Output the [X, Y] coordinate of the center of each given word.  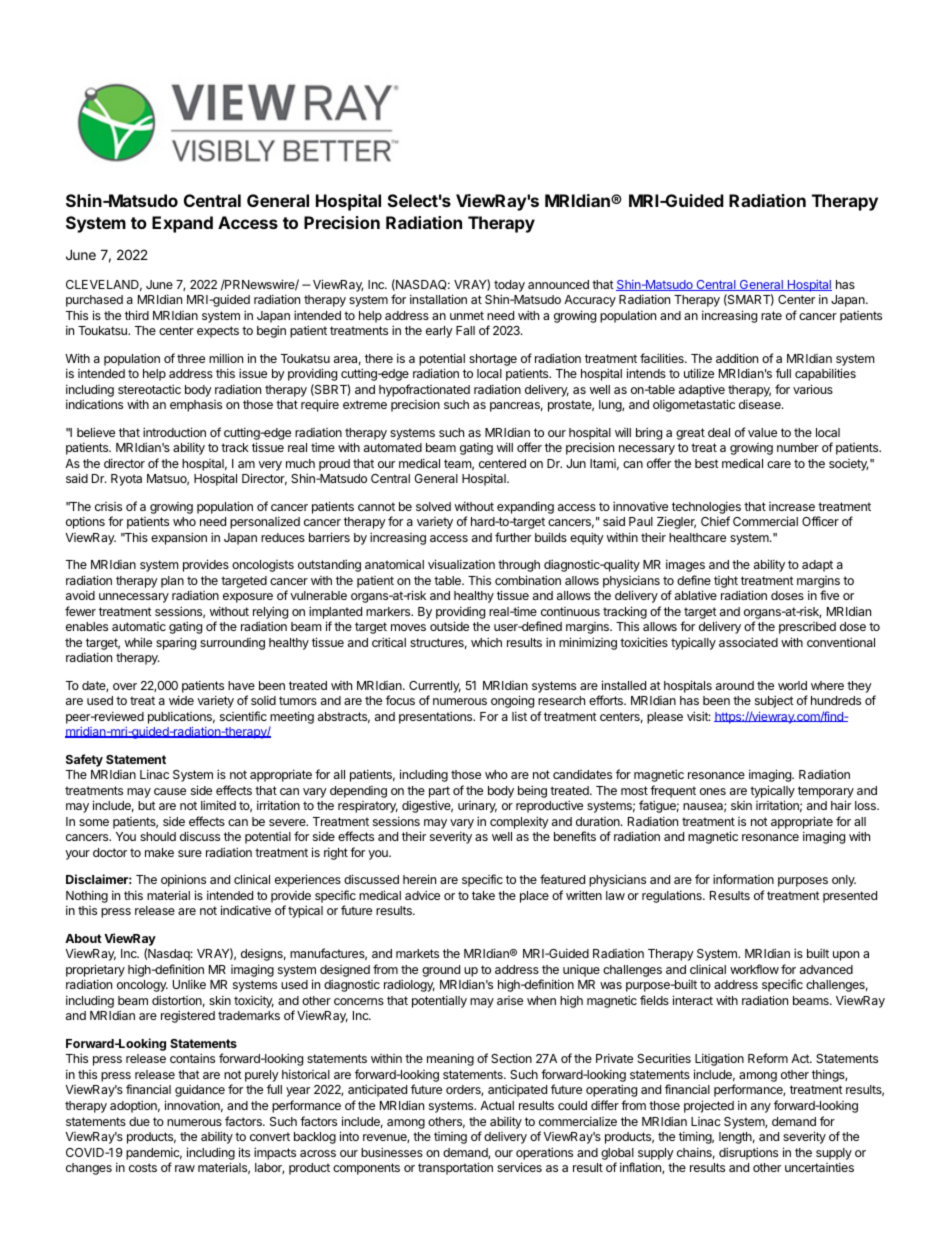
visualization [461, 564]
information [743, 879]
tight [726, 582]
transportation [455, 1168]
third [137, 315]
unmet [467, 315]
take [483, 895]
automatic [139, 626]
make [159, 852]
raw [185, 1168]
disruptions [748, 1153]
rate [771, 315]
